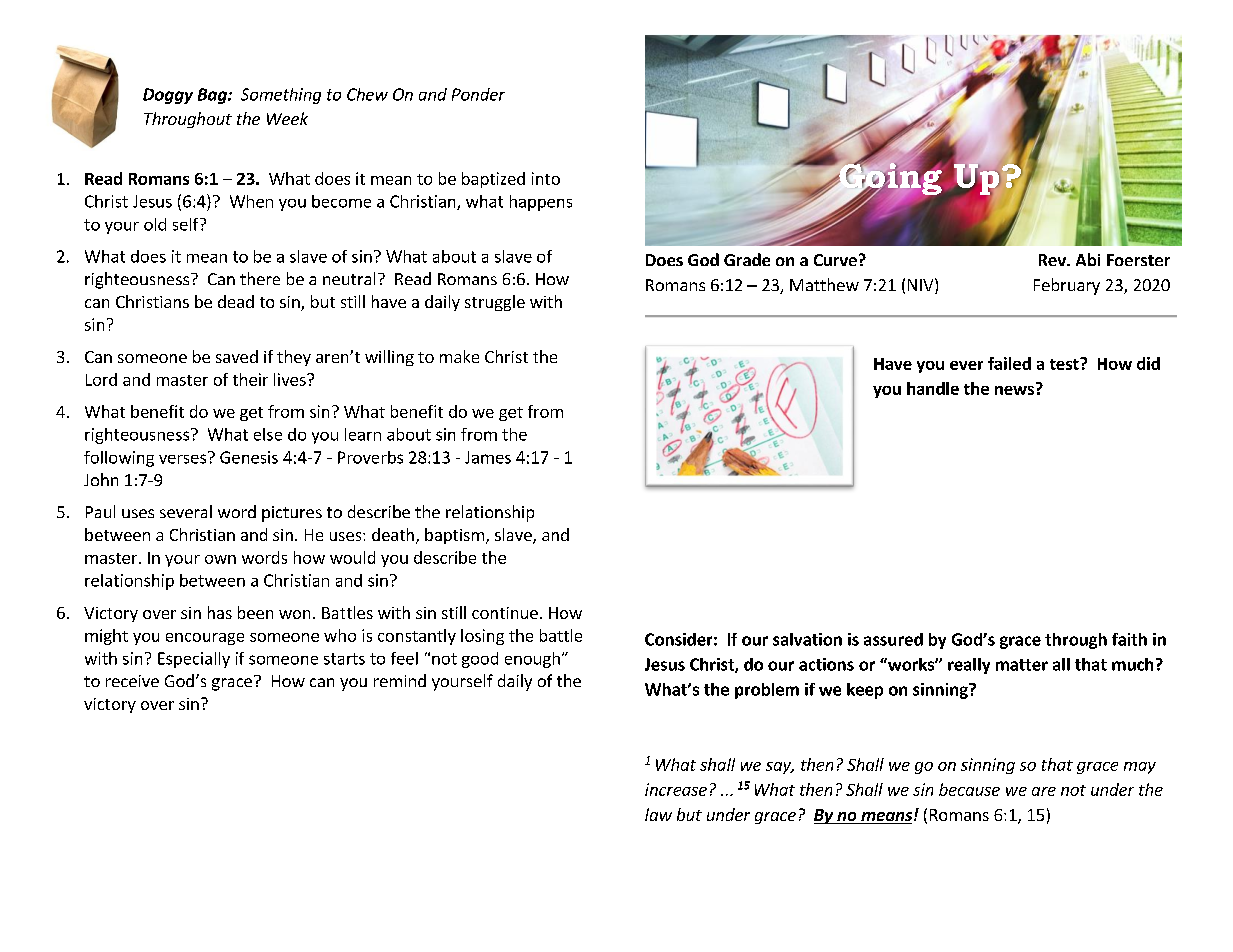 Image resolution: width=1233 pixels, height=952 pixels. Describe the element at coordinates (237, 356) in the screenshot. I see `saved` at that location.
